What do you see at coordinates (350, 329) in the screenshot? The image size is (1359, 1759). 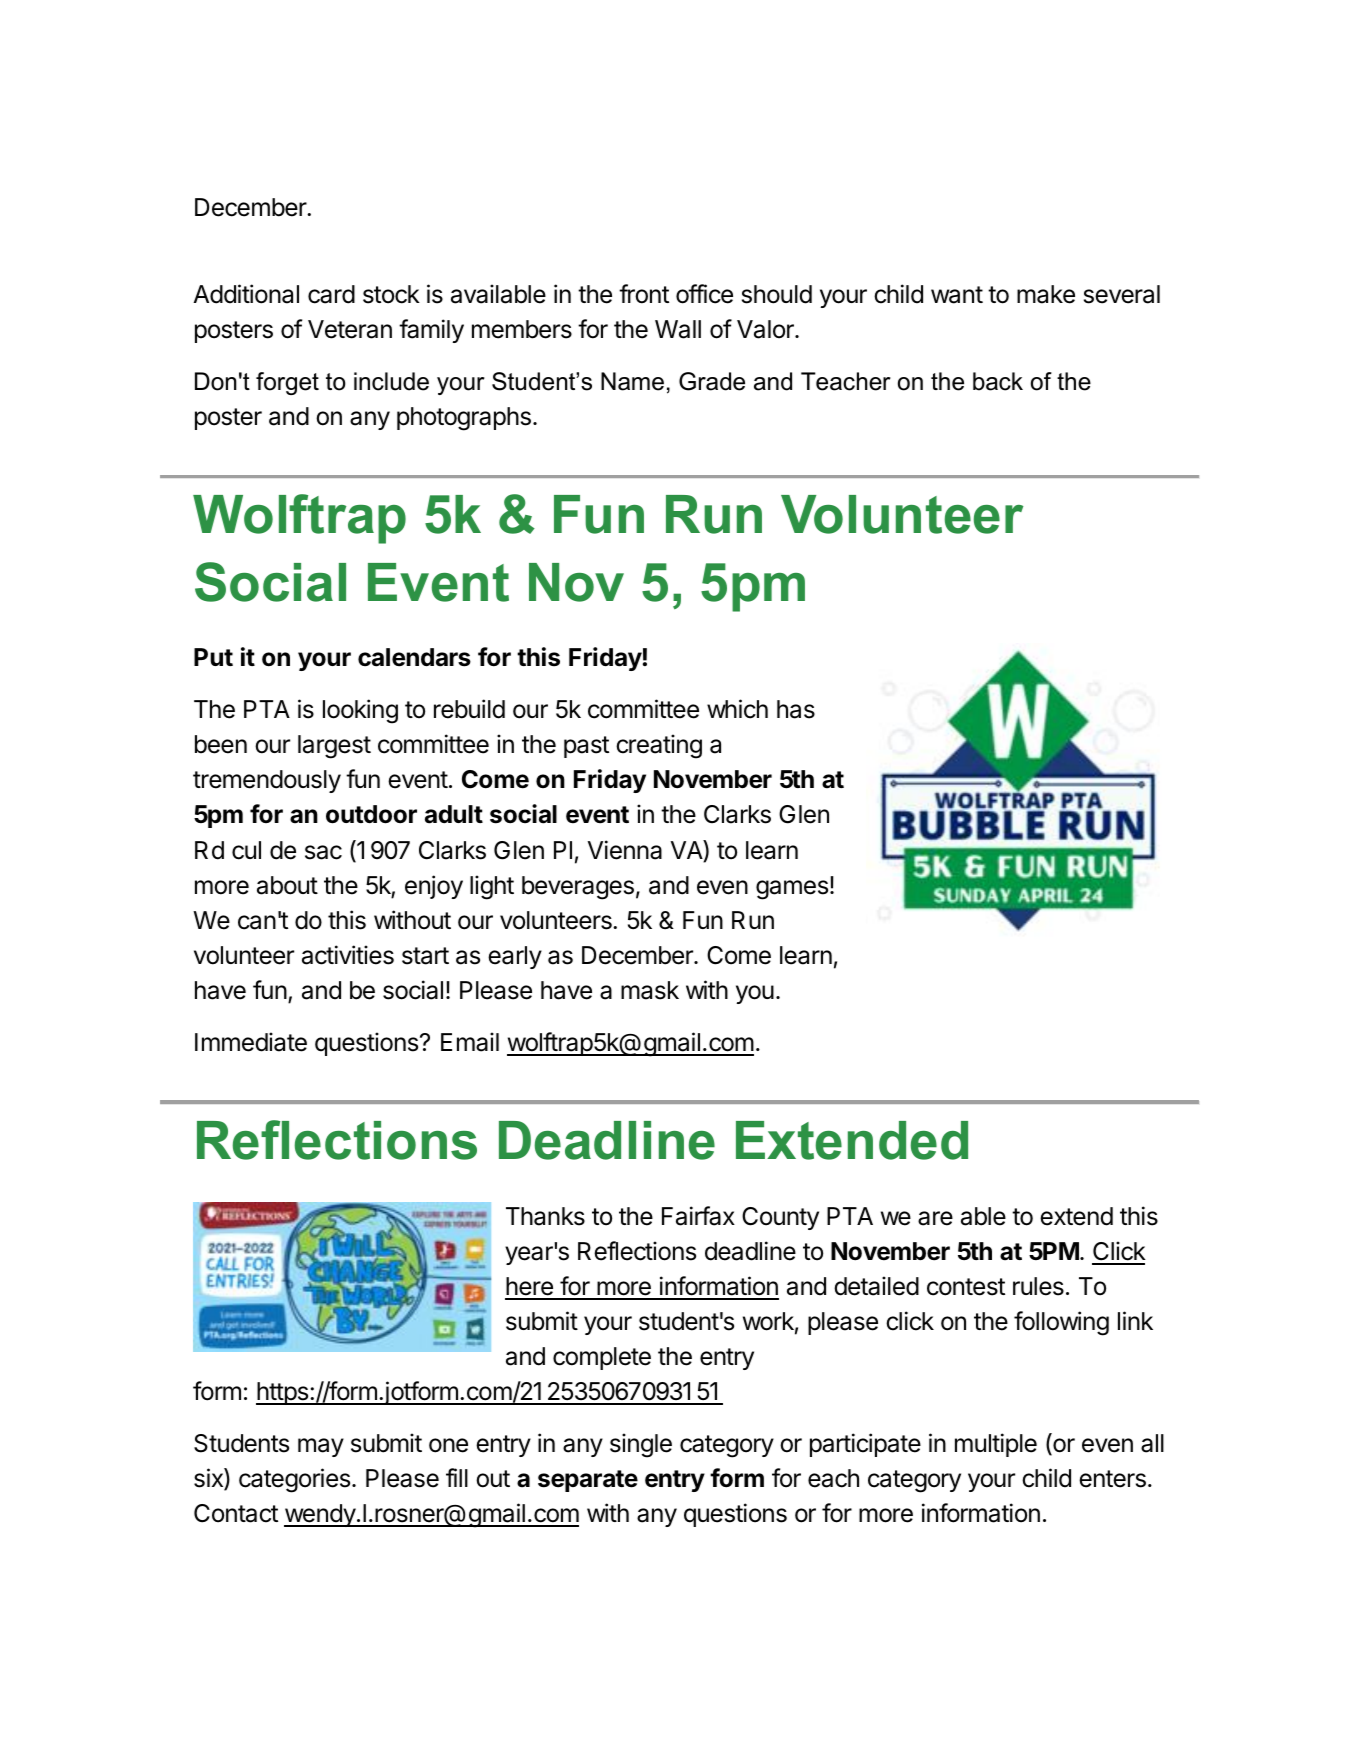 I see `Veteran` at bounding box center [350, 329].
